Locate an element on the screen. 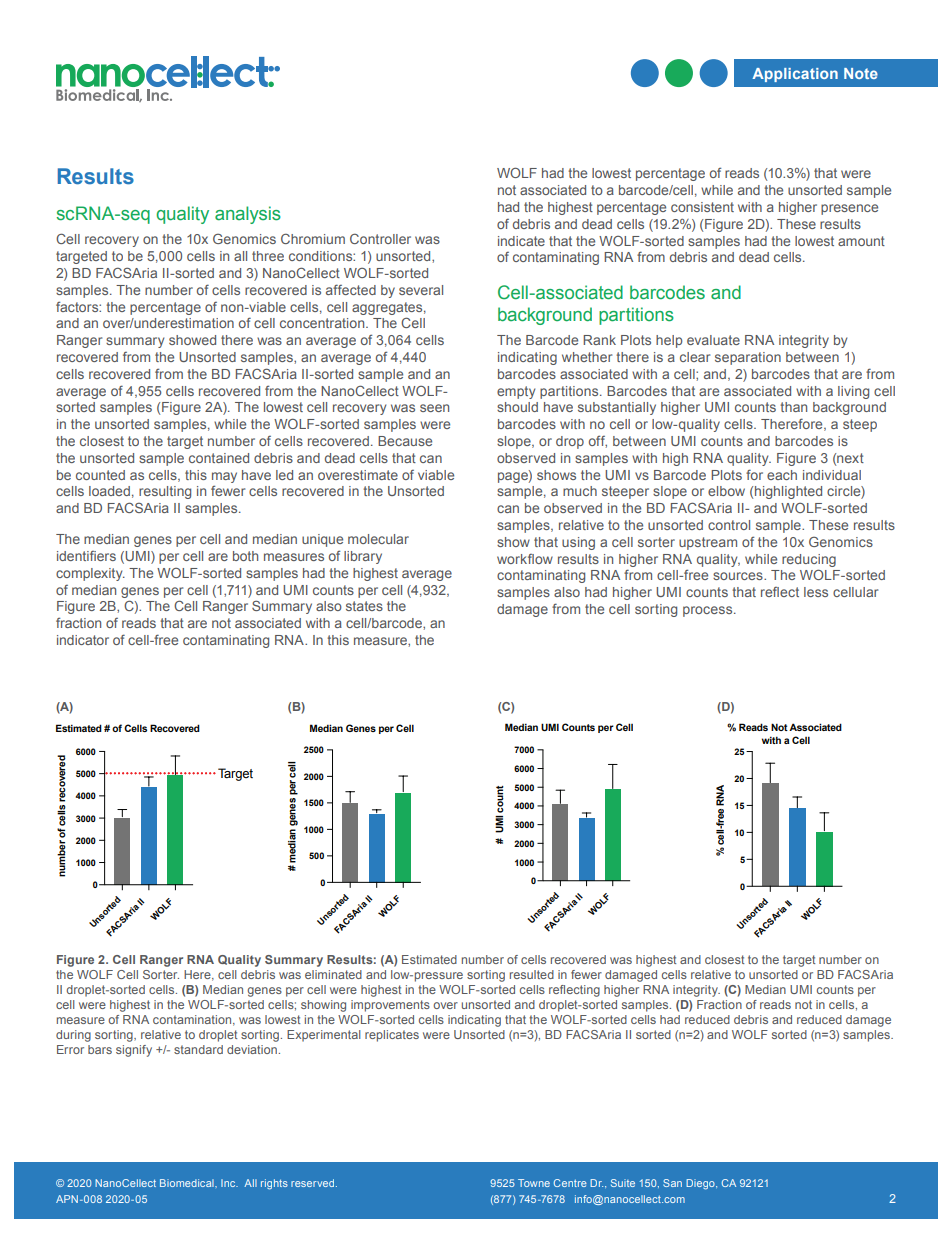 The width and height of the screenshot is (952, 1233). Diego is located at coordinates (701, 1184).
